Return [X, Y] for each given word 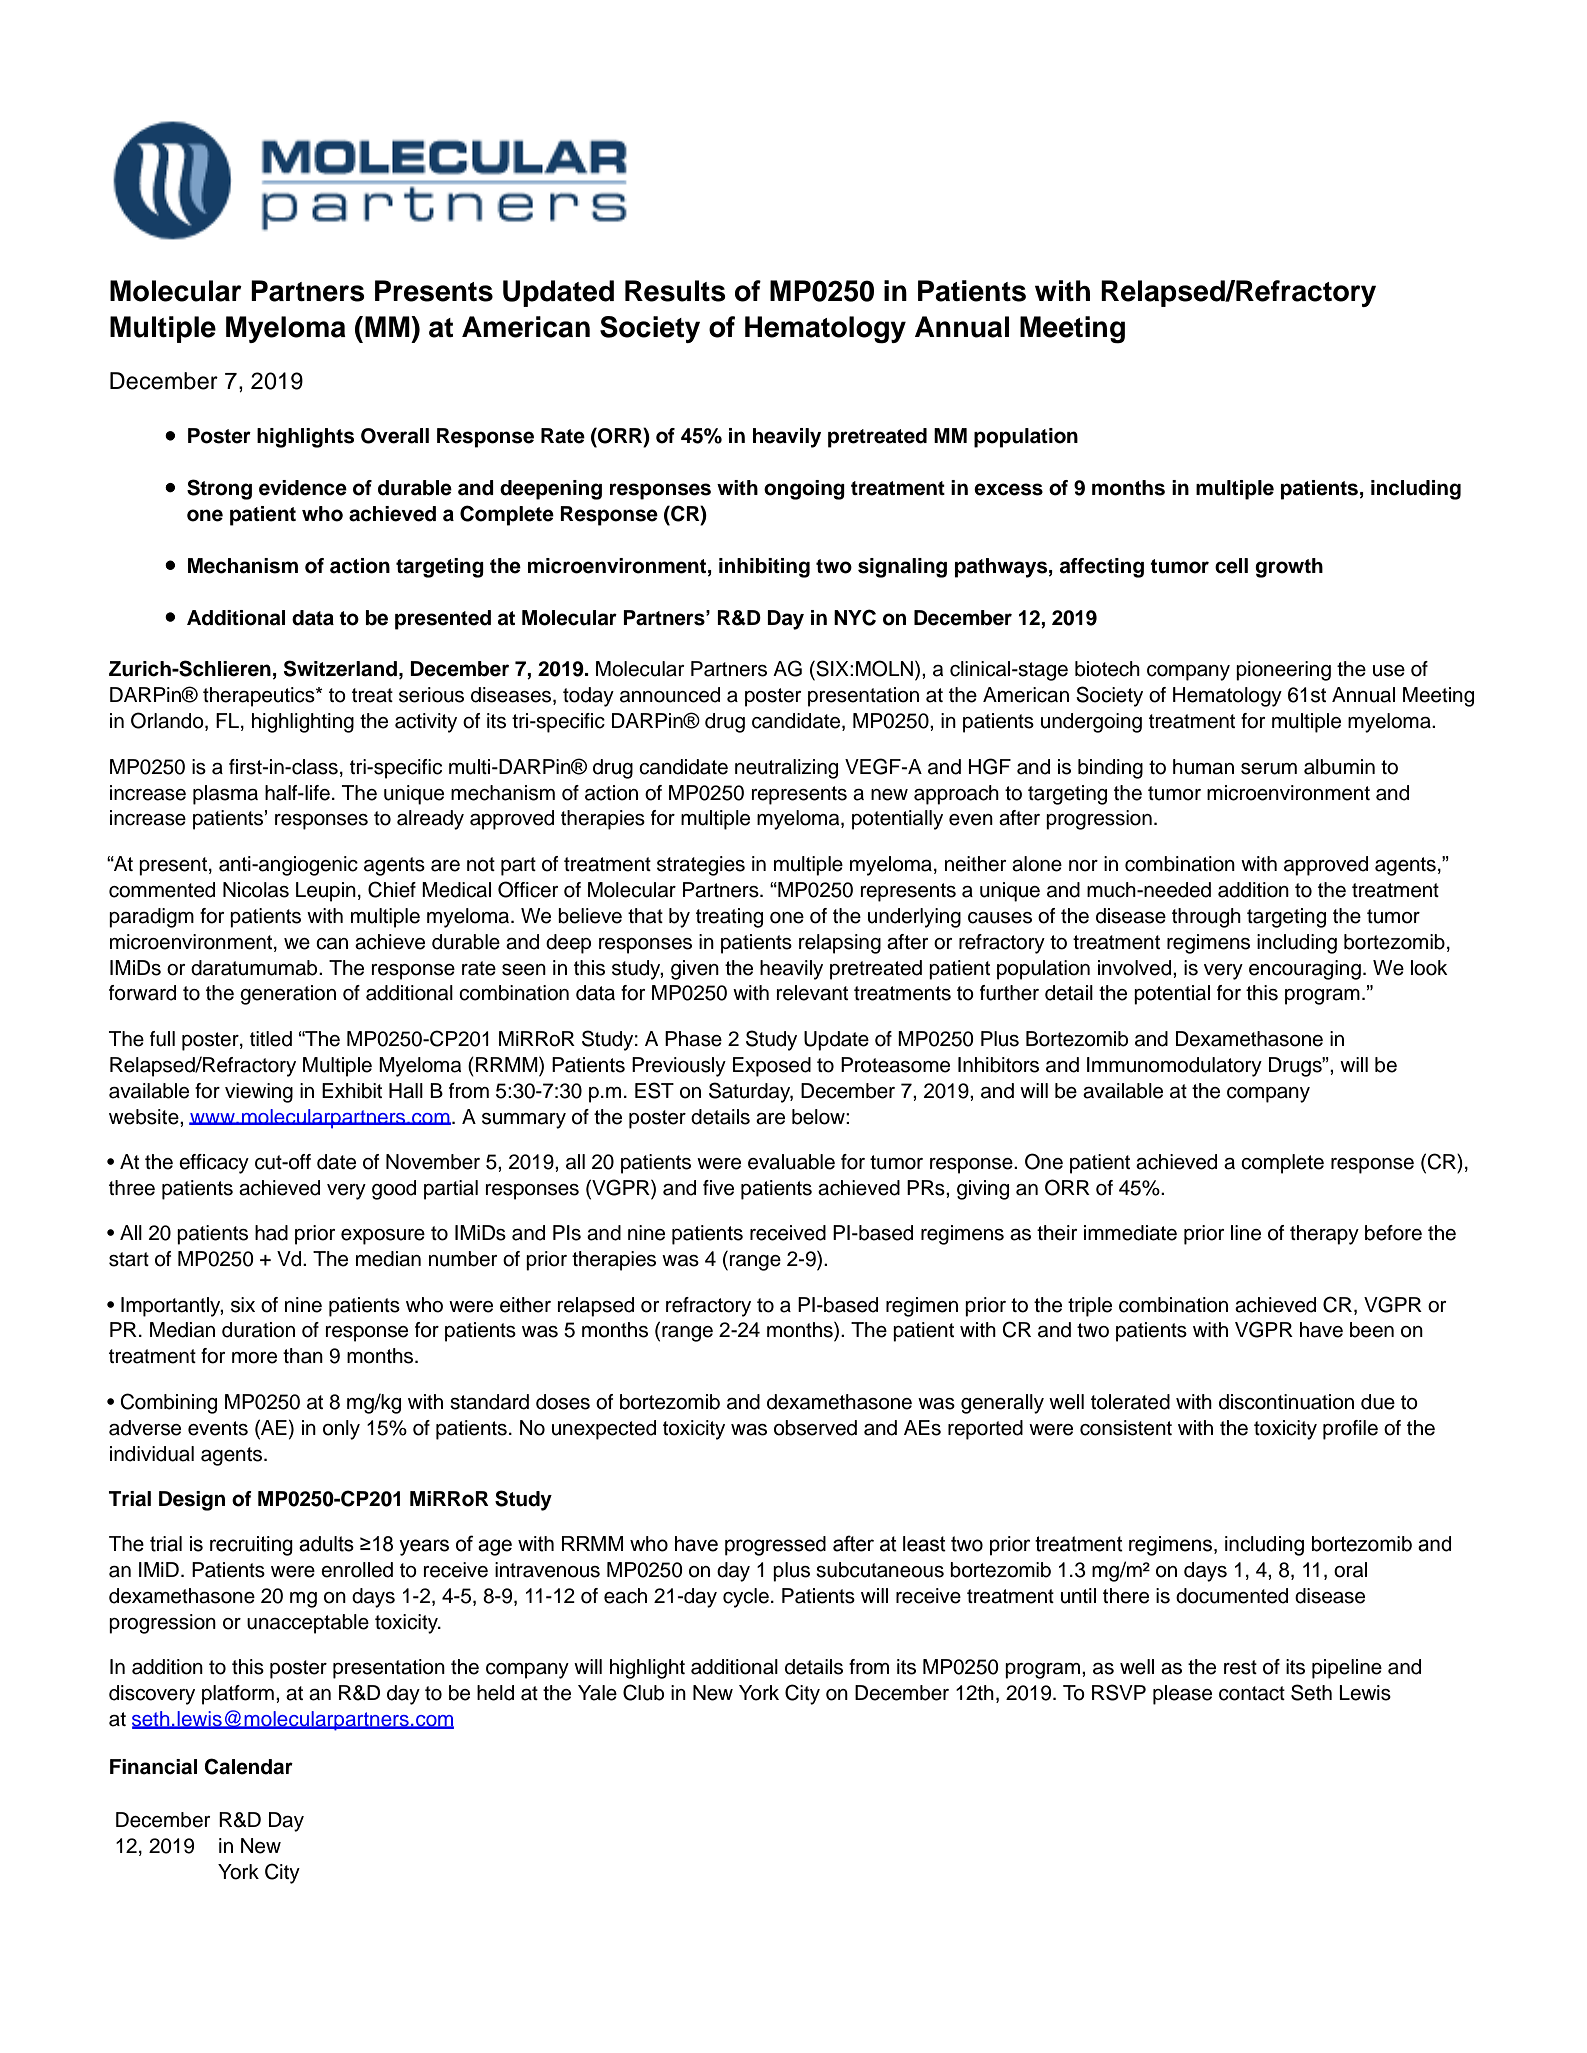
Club [643, 1692]
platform [238, 1695]
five [718, 1188]
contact [1252, 1693]
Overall [395, 436]
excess [1008, 489]
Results [675, 291]
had [271, 1233]
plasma [225, 795]
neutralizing [786, 769]
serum [1269, 769]
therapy [1324, 1235]
